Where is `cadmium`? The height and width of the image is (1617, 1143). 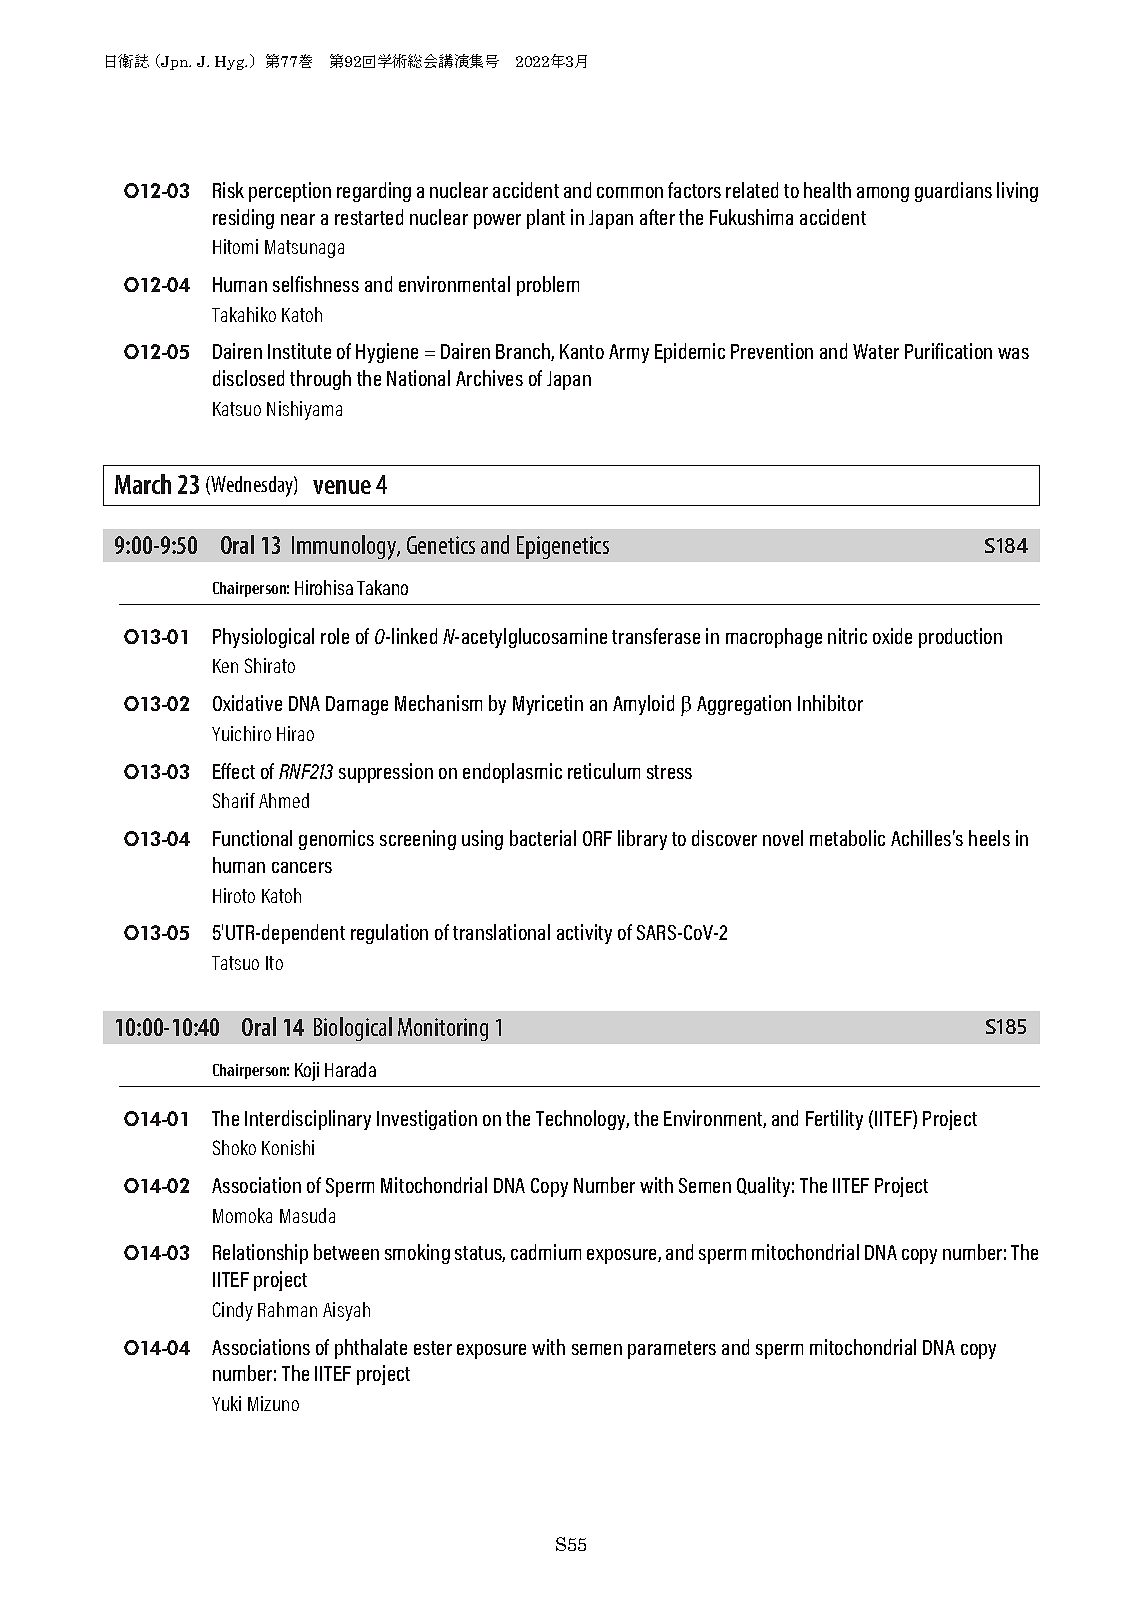
cadmium is located at coordinates (546, 1252).
